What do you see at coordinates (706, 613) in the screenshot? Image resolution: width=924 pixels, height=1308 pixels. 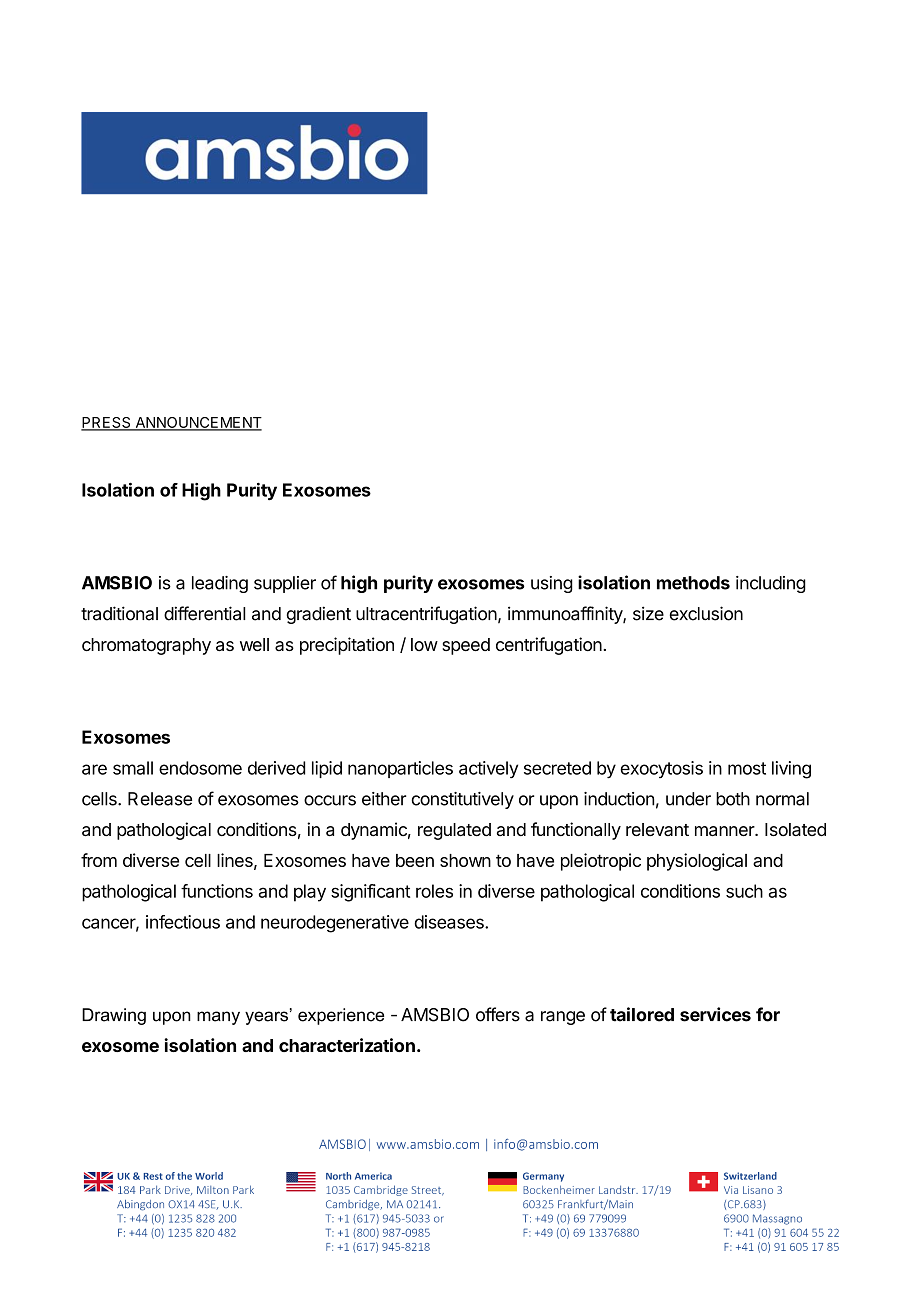 I see `exclusion` at bounding box center [706, 613].
